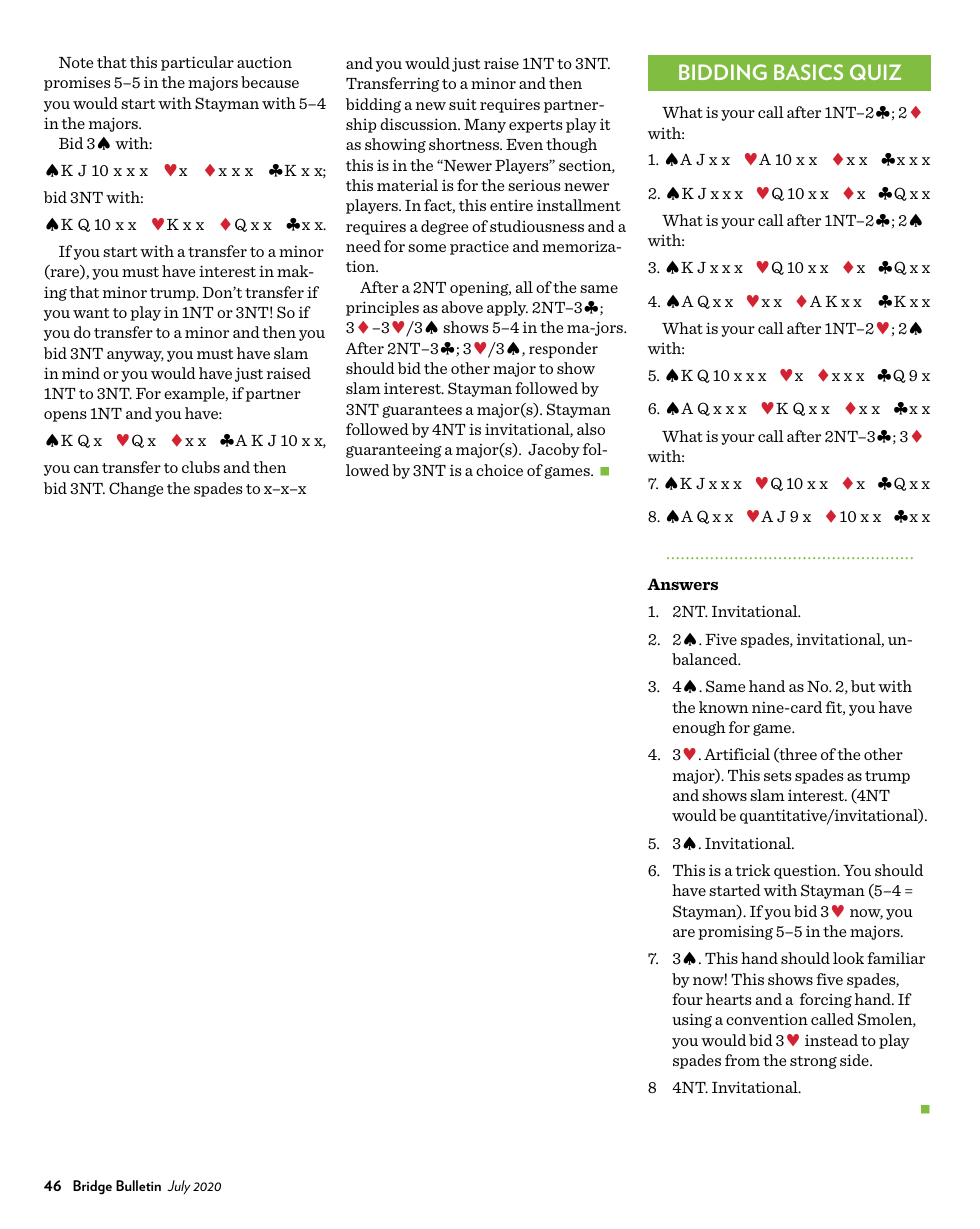 The height and width of the screenshot is (1229, 980). I want to click on using, so click(692, 1020).
